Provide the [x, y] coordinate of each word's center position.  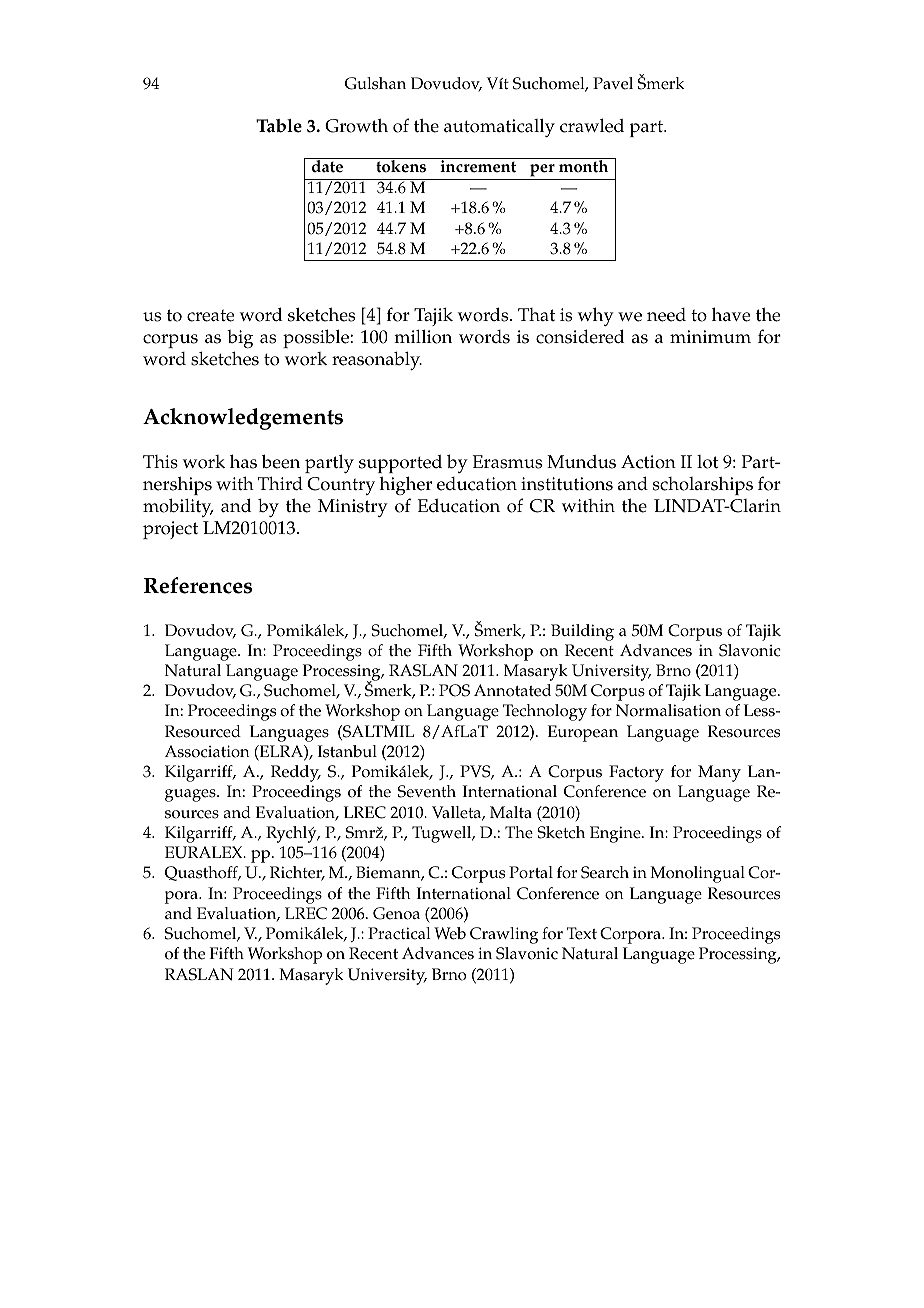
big [240, 339]
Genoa [396, 913]
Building [582, 632]
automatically [499, 128]
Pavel [613, 83]
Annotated [512, 690]
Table [279, 126]
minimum [710, 336]
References [198, 585]
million [423, 337]
